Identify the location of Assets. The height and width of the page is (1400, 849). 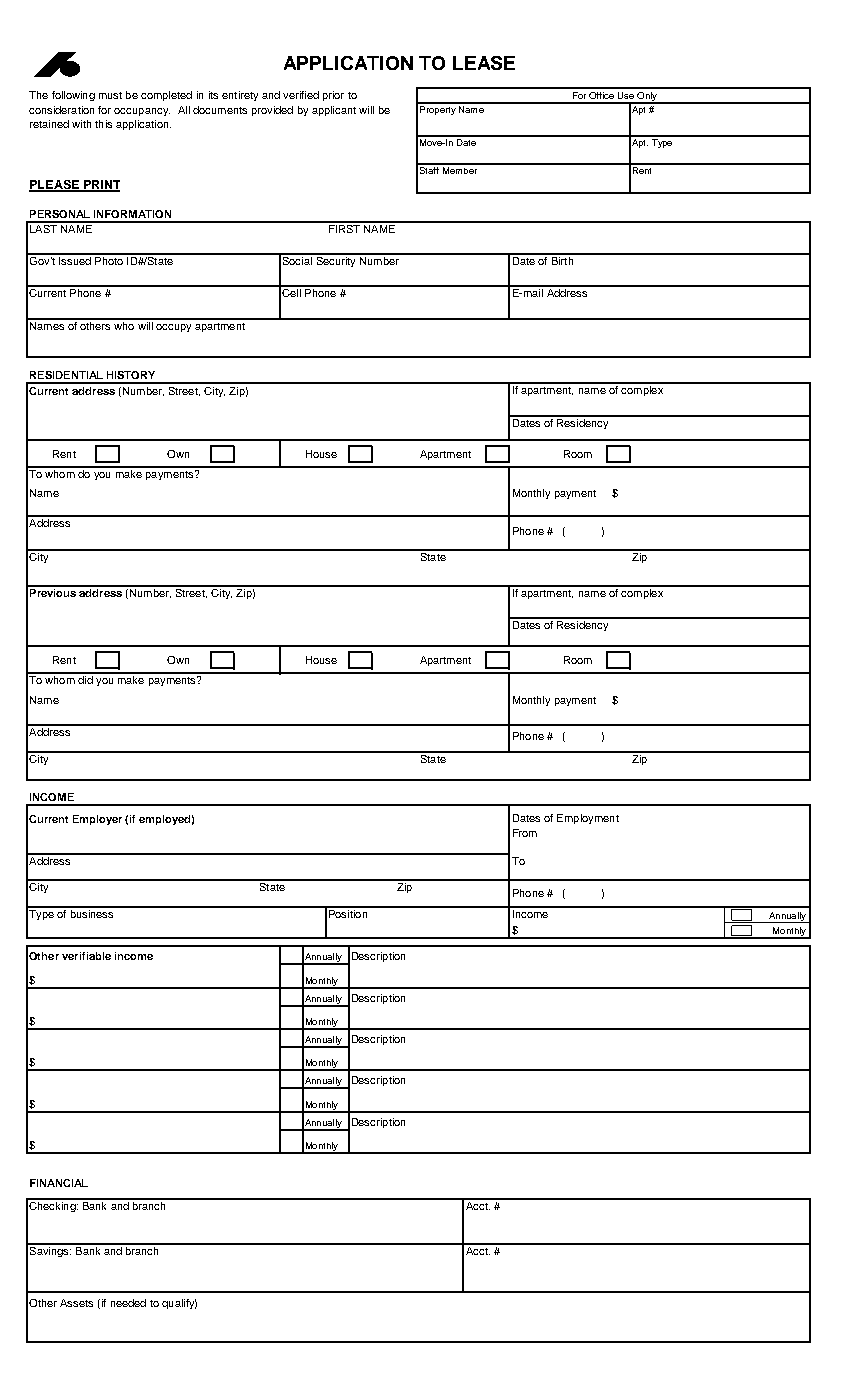
(76, 1303).
